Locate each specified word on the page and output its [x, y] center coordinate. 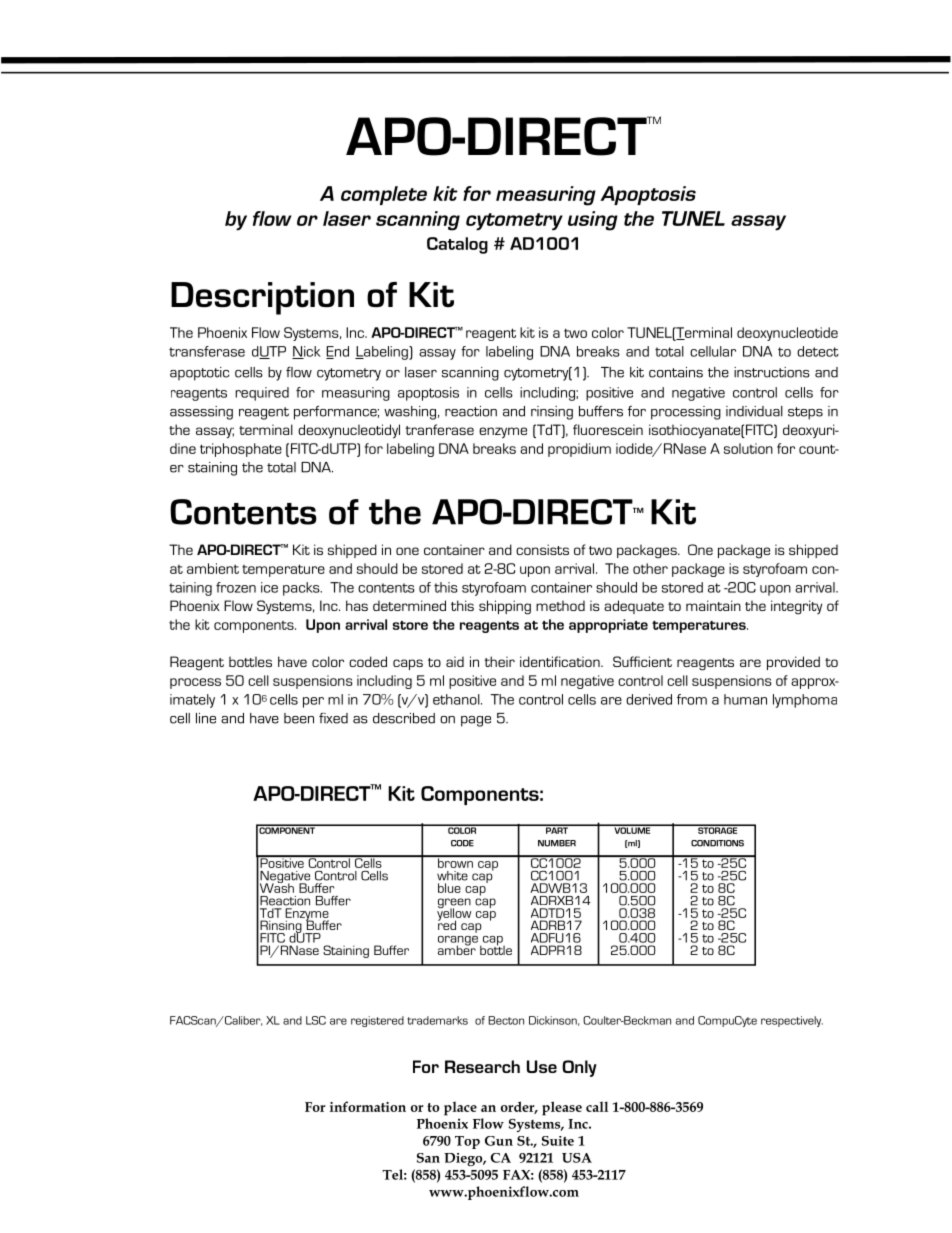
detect [818, 351]
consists [542, 549]
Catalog [457, 245]
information [368, 1106]
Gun [499, 1141]
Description [262, 298]
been [299, 718]
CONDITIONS [717, 843]
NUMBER [557, 843]
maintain [713, 605]
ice [269, 587]
